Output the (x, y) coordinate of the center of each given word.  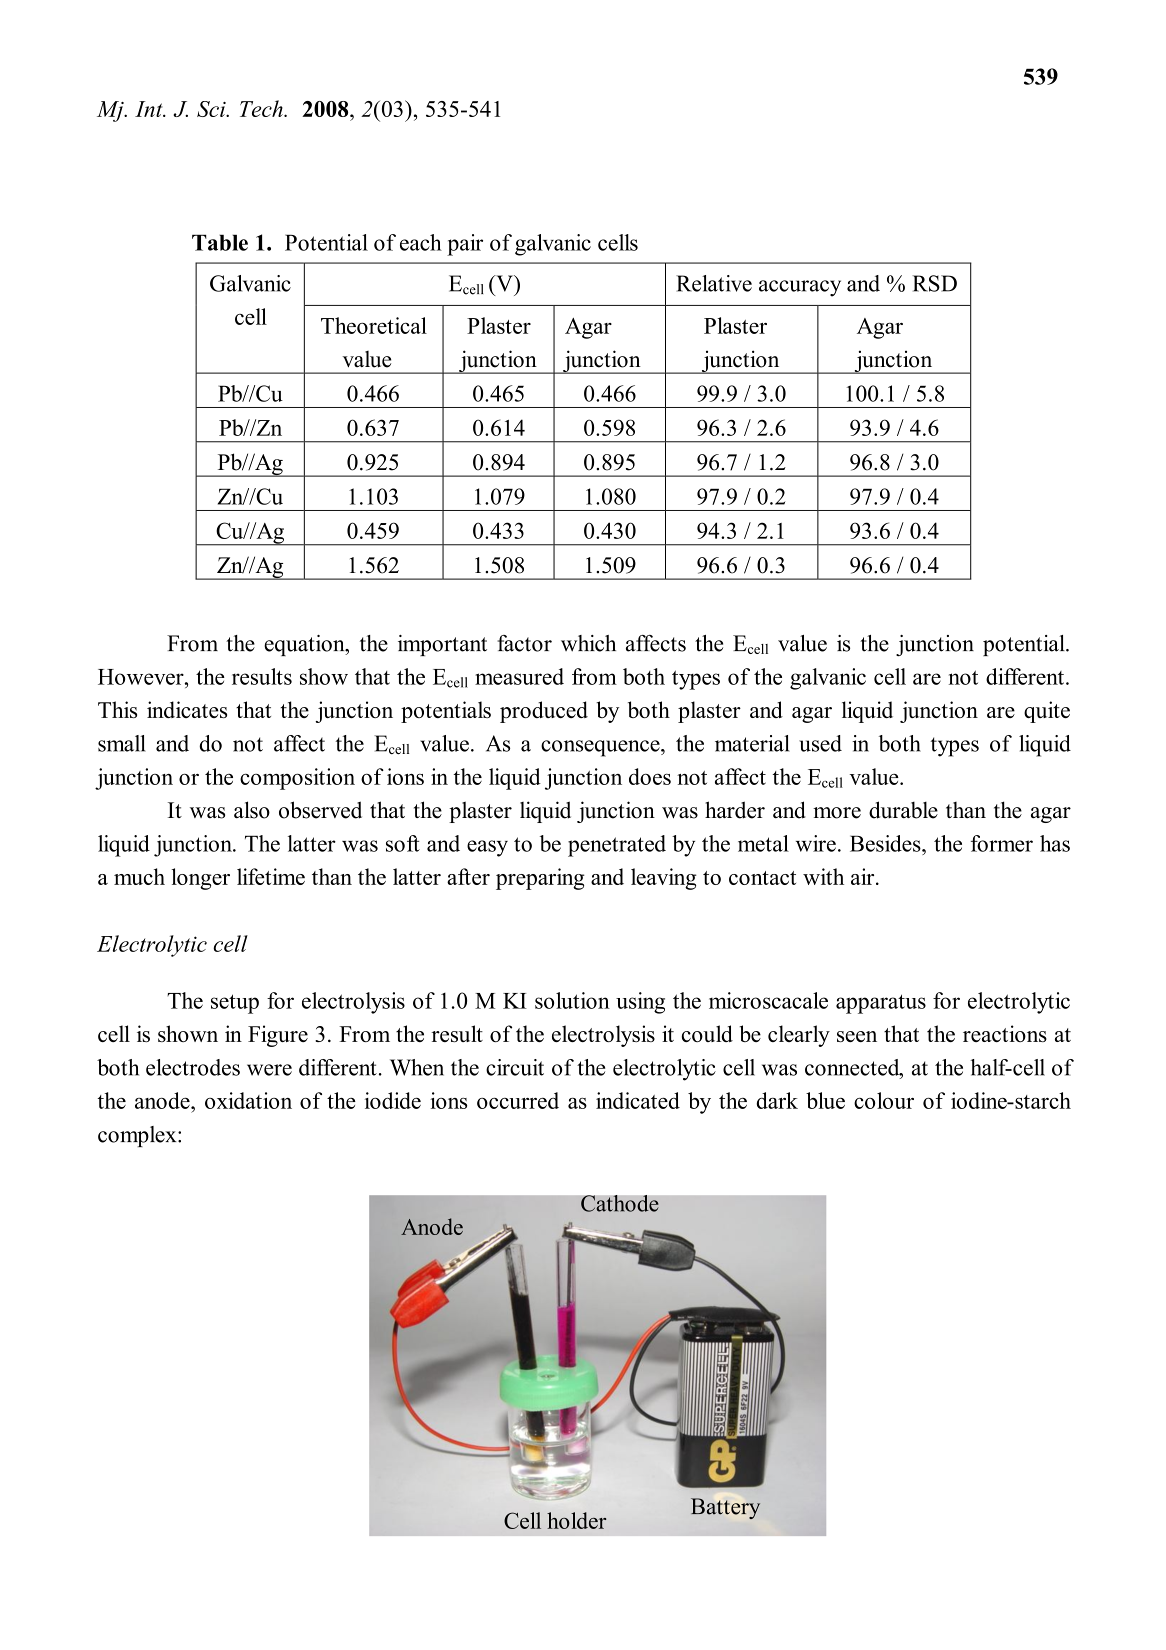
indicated (638, 1100)
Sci (212, 109)
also (252, 810)
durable (903, 810)
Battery (725, 1508)
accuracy (800, 288)
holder (576, 1520)
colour (884, 1100)
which (588, 643)
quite (1047, 712)
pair (465, 245)
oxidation (248, 1100)
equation (305, 645)
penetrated (617, 846)
